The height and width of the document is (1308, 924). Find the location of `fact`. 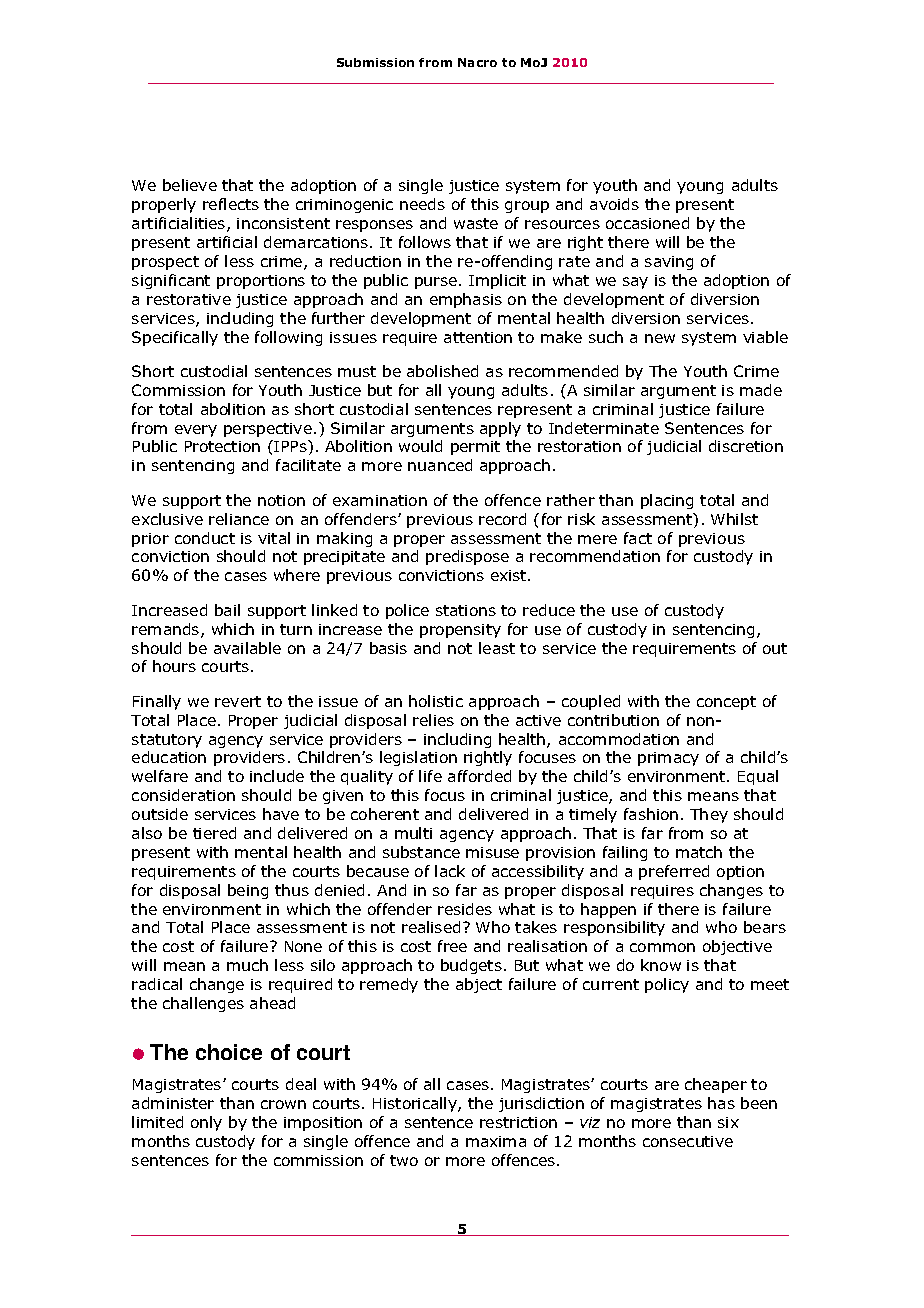

fact is located at coordinates (638, 538).
